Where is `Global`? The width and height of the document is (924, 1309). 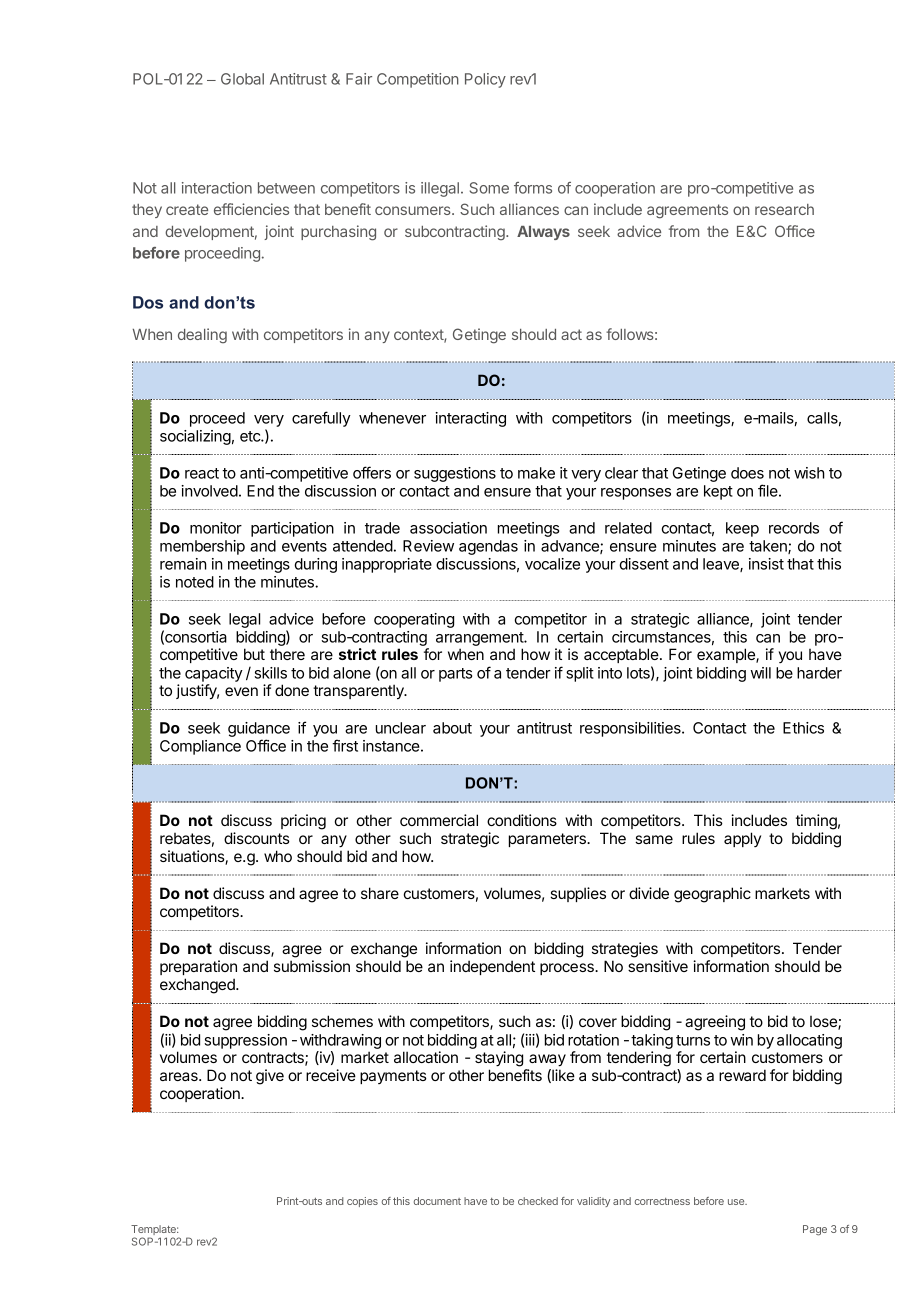
Global is located at coordinates (242, 79).
